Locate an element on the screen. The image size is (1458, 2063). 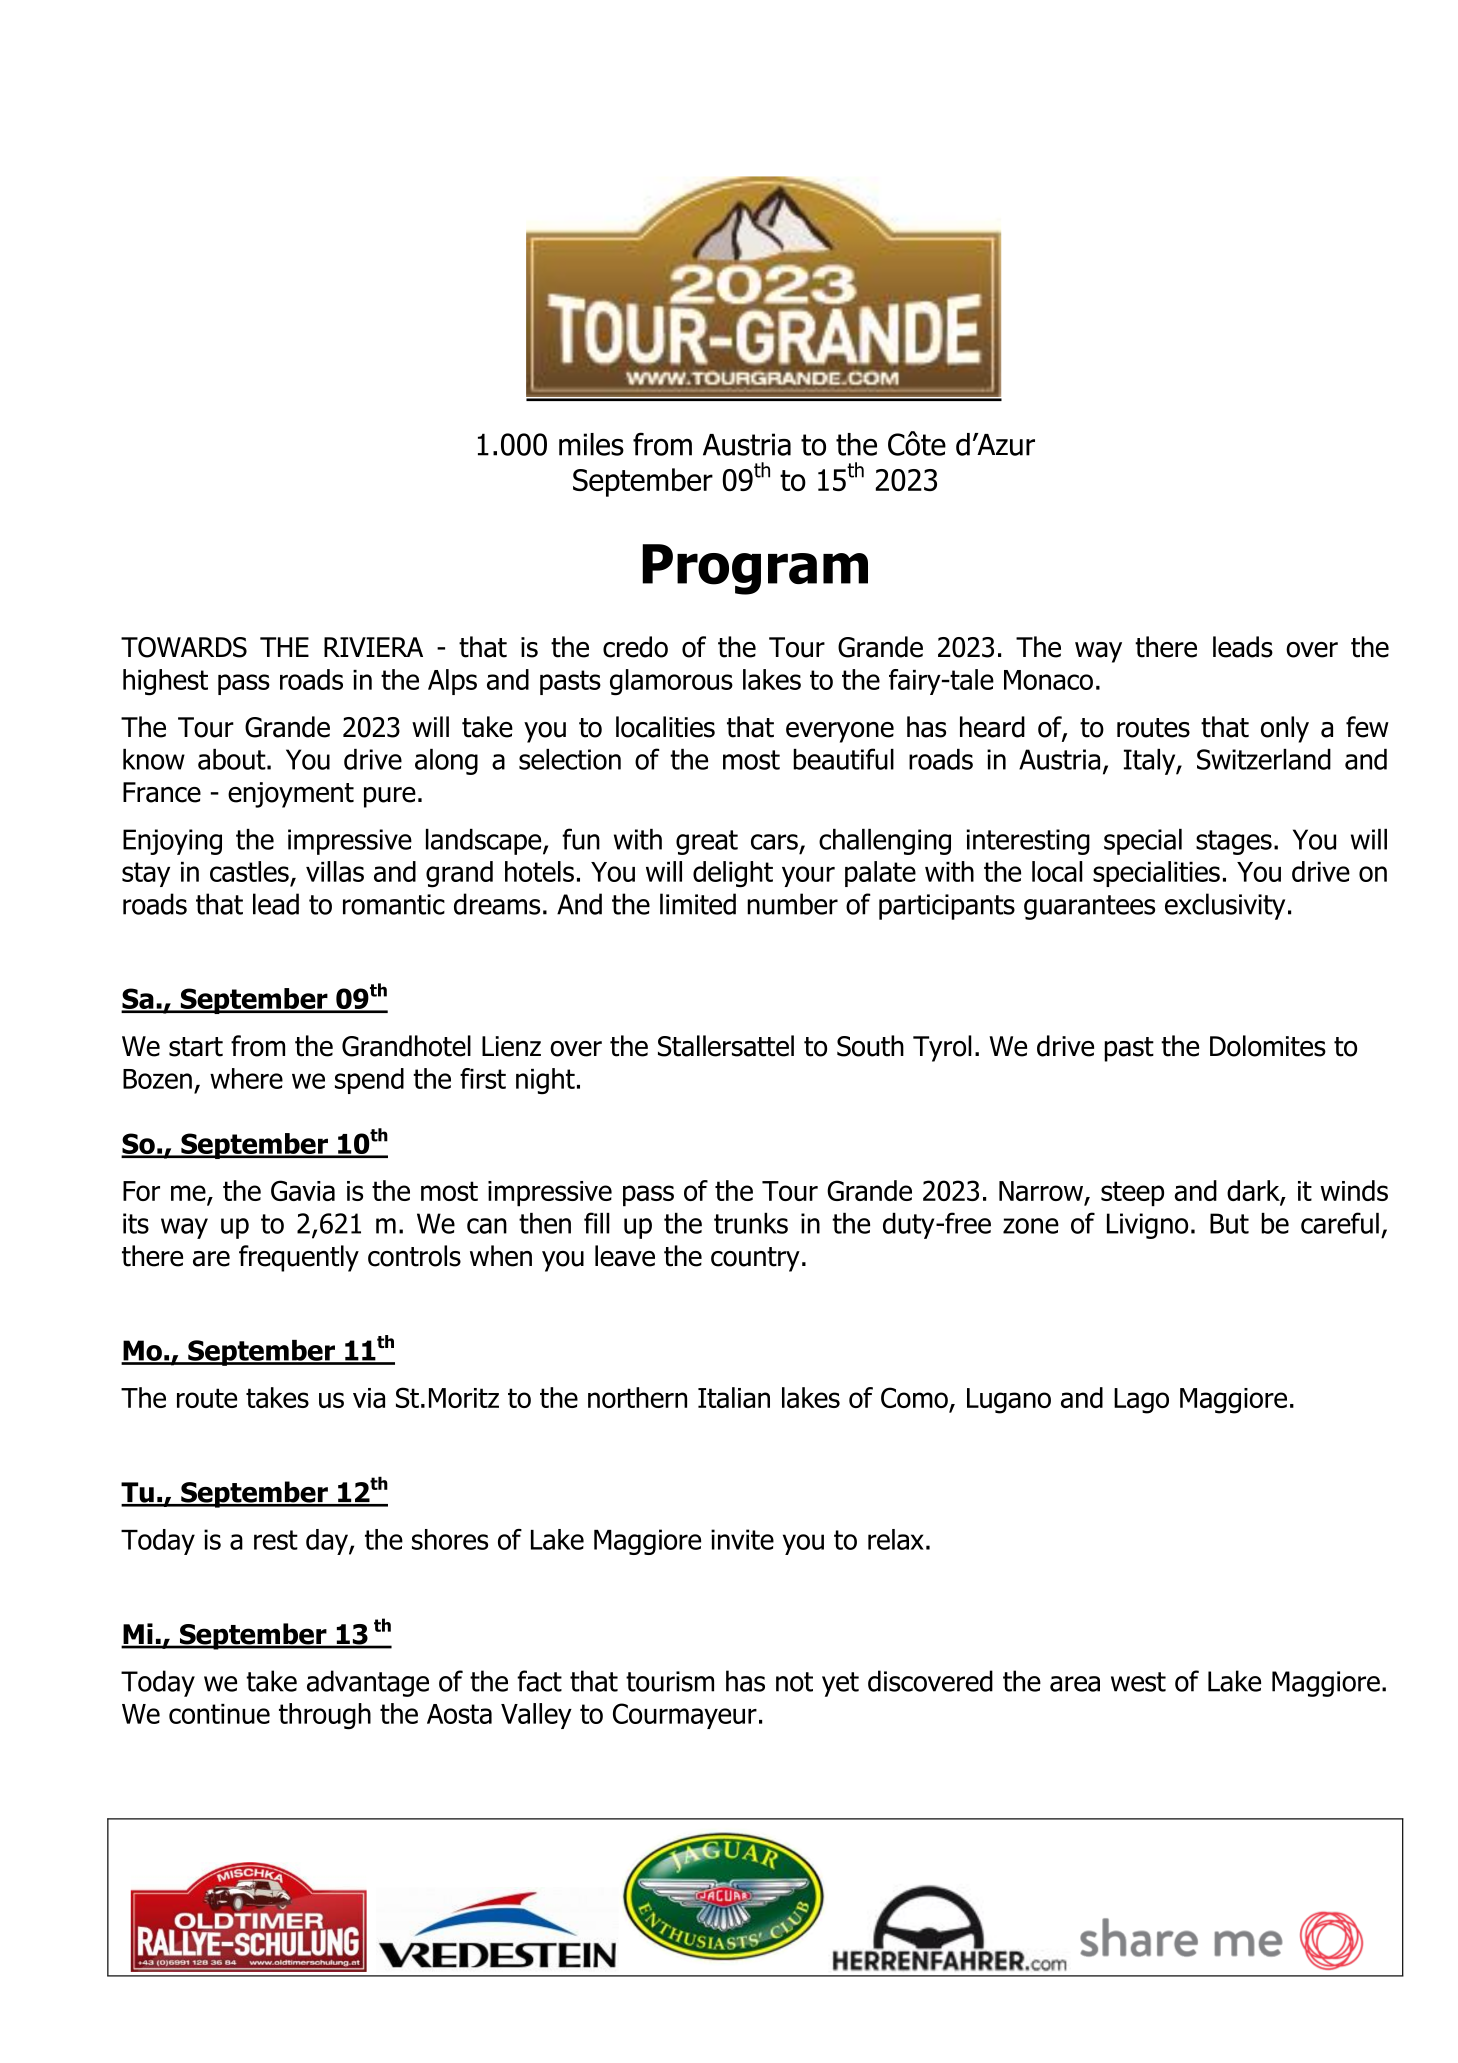
through is located at coordinates (325, 1716).
